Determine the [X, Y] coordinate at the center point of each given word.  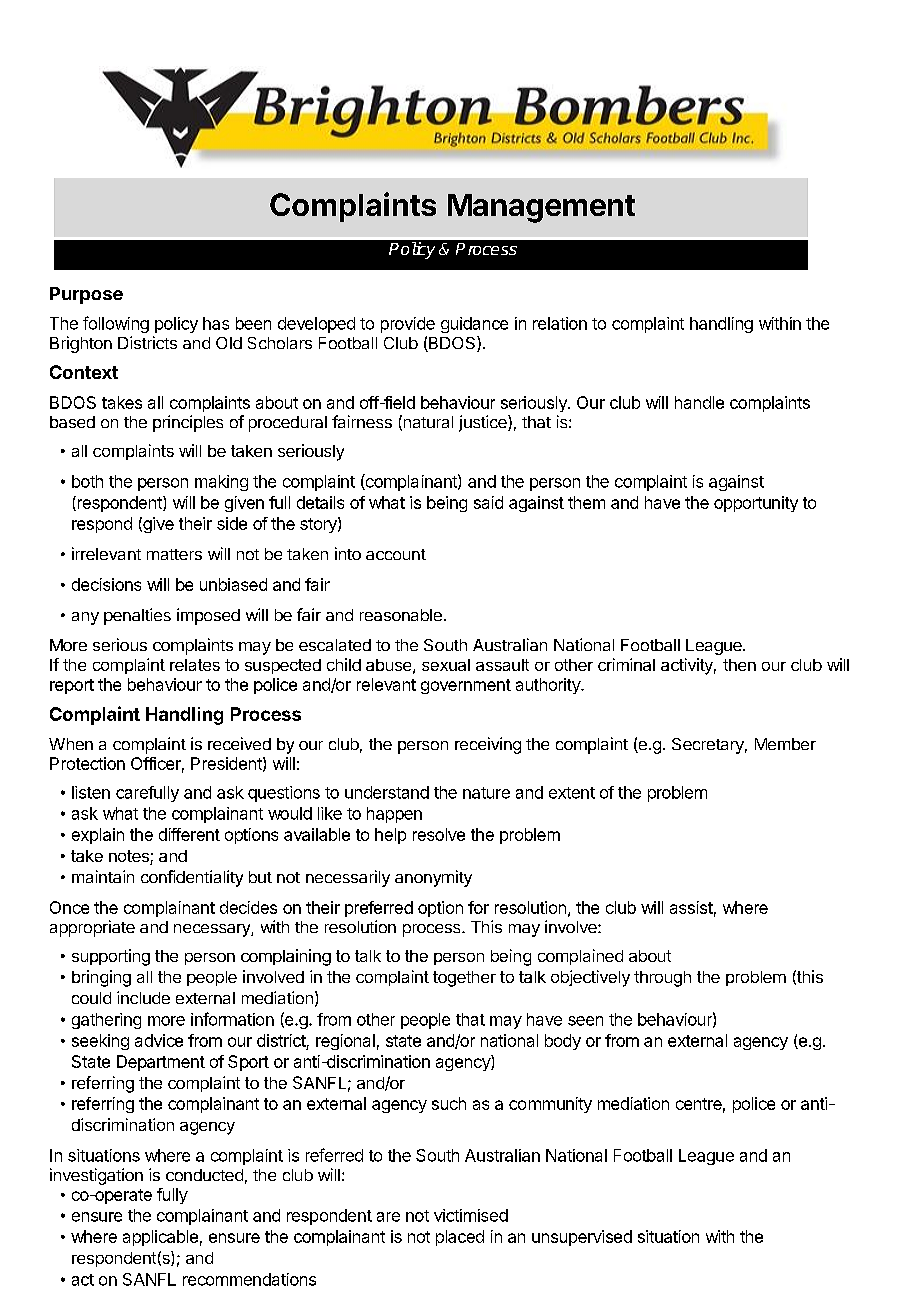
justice [484, 423]
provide [408, 325]
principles [188, 423]
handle [699, 402]
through [662, 979]
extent [572, 793]
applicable [160, 1238]
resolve [439, 834]
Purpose [86, 295]
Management [541, 208]
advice [159, 1040]
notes [130, 857]
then [739, 665]
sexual [446, 665]
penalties [137, 616]
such [449, 1103]
